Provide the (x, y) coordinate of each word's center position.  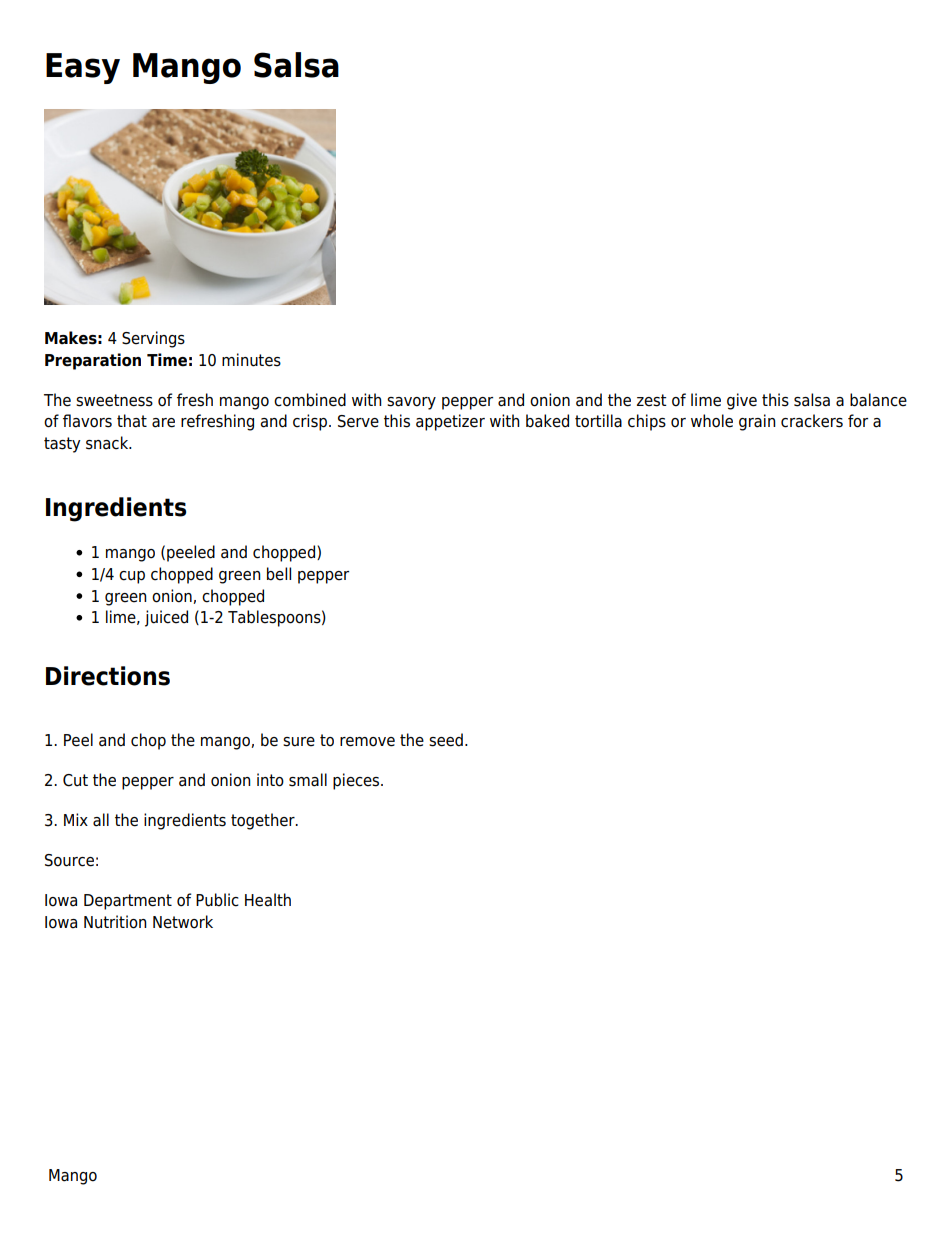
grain (757, 422)
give (742, 401)
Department (128, 902)
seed (446, 740)
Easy (83, 68)
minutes (251, 360)
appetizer (450, 422)
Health (268, 900)
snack (108, 443)
